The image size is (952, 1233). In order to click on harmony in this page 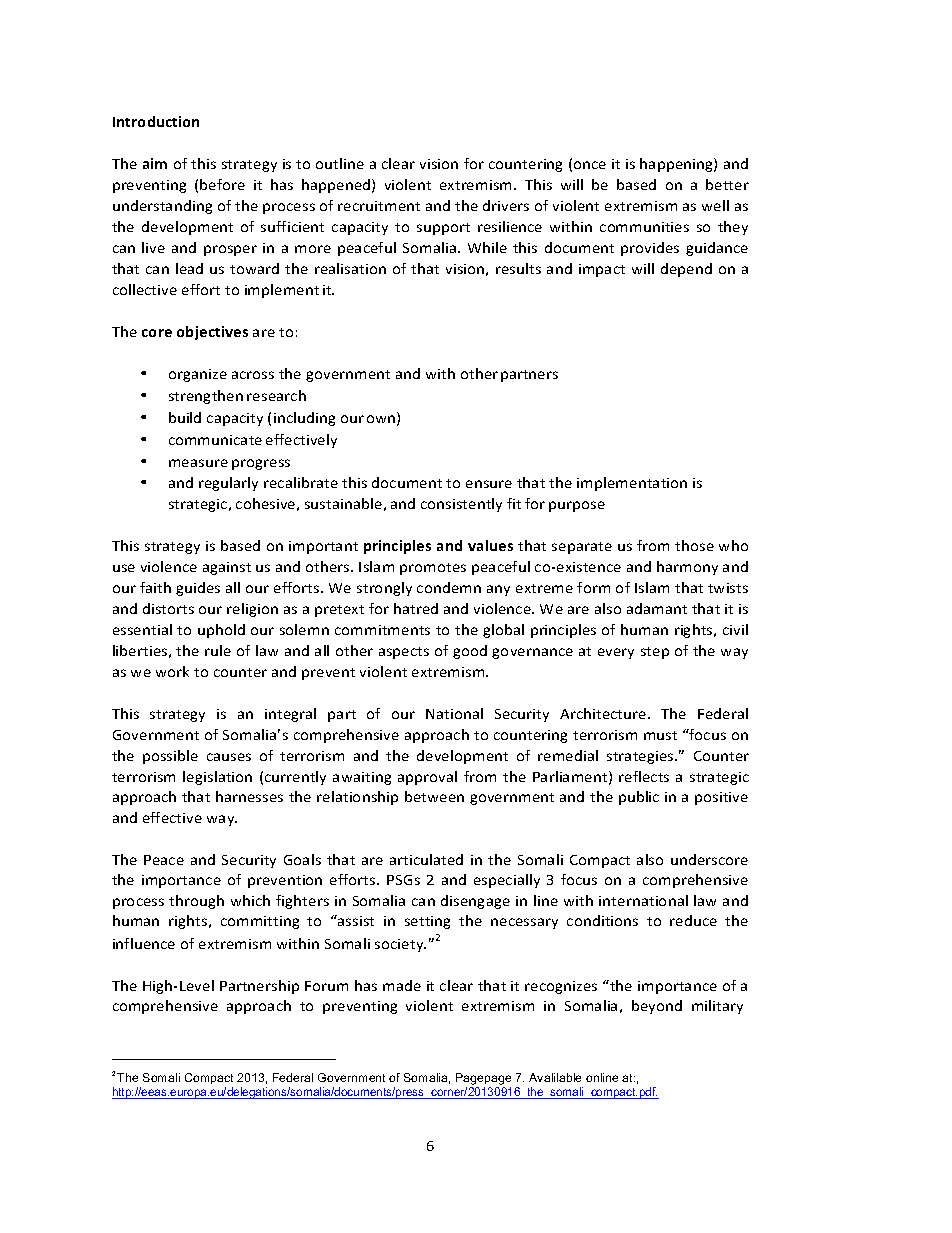, I will do `click(687, 568)`.
